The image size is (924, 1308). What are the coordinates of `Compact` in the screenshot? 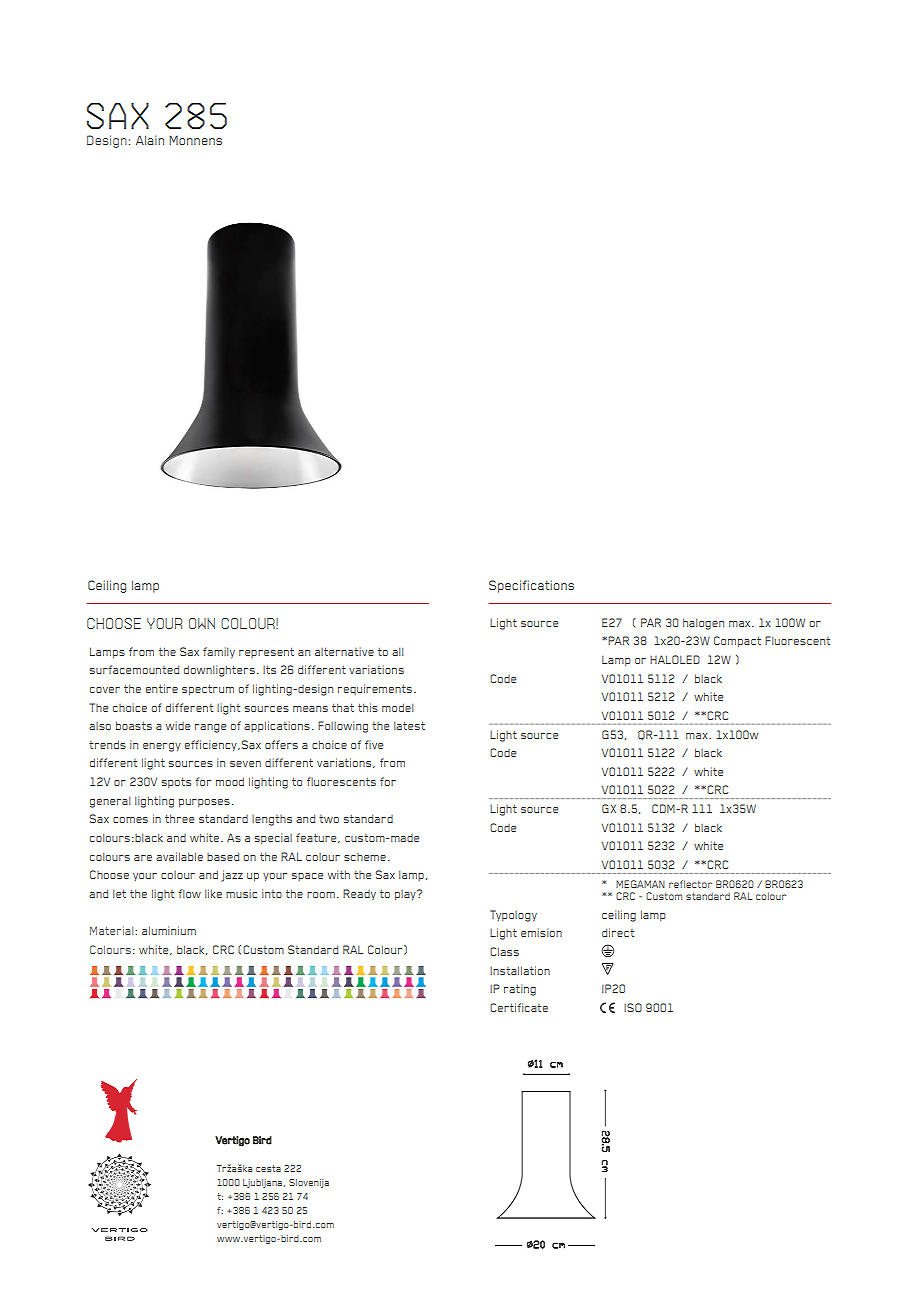 It's located at (737, 641).
